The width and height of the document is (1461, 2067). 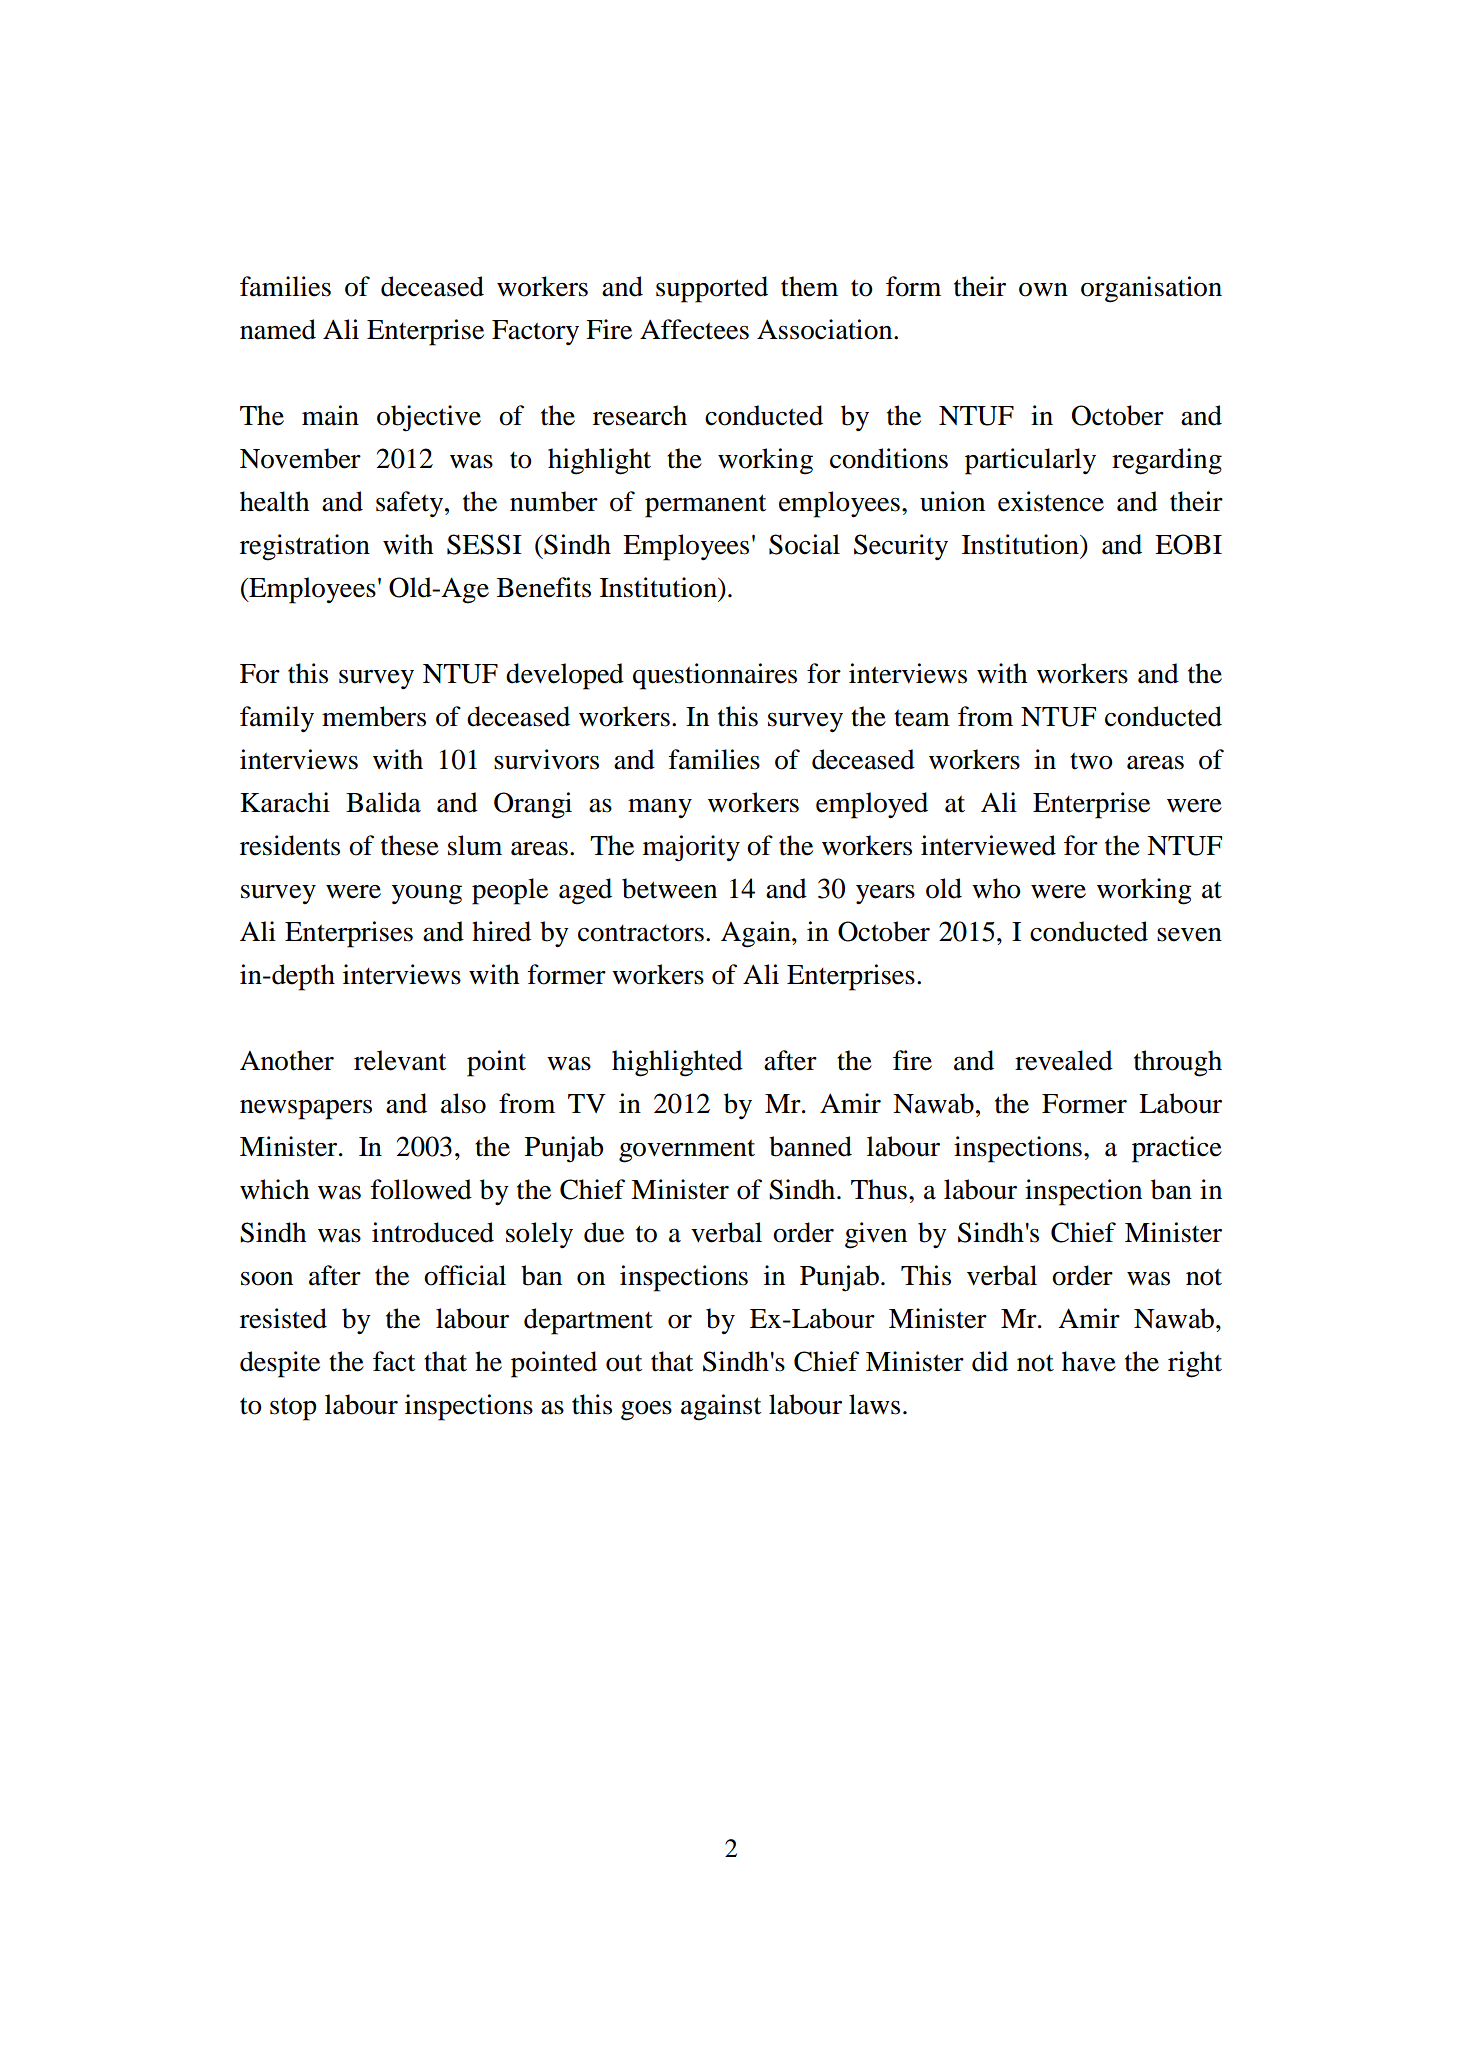 I want to click on named, so click(x=278, y=329).
